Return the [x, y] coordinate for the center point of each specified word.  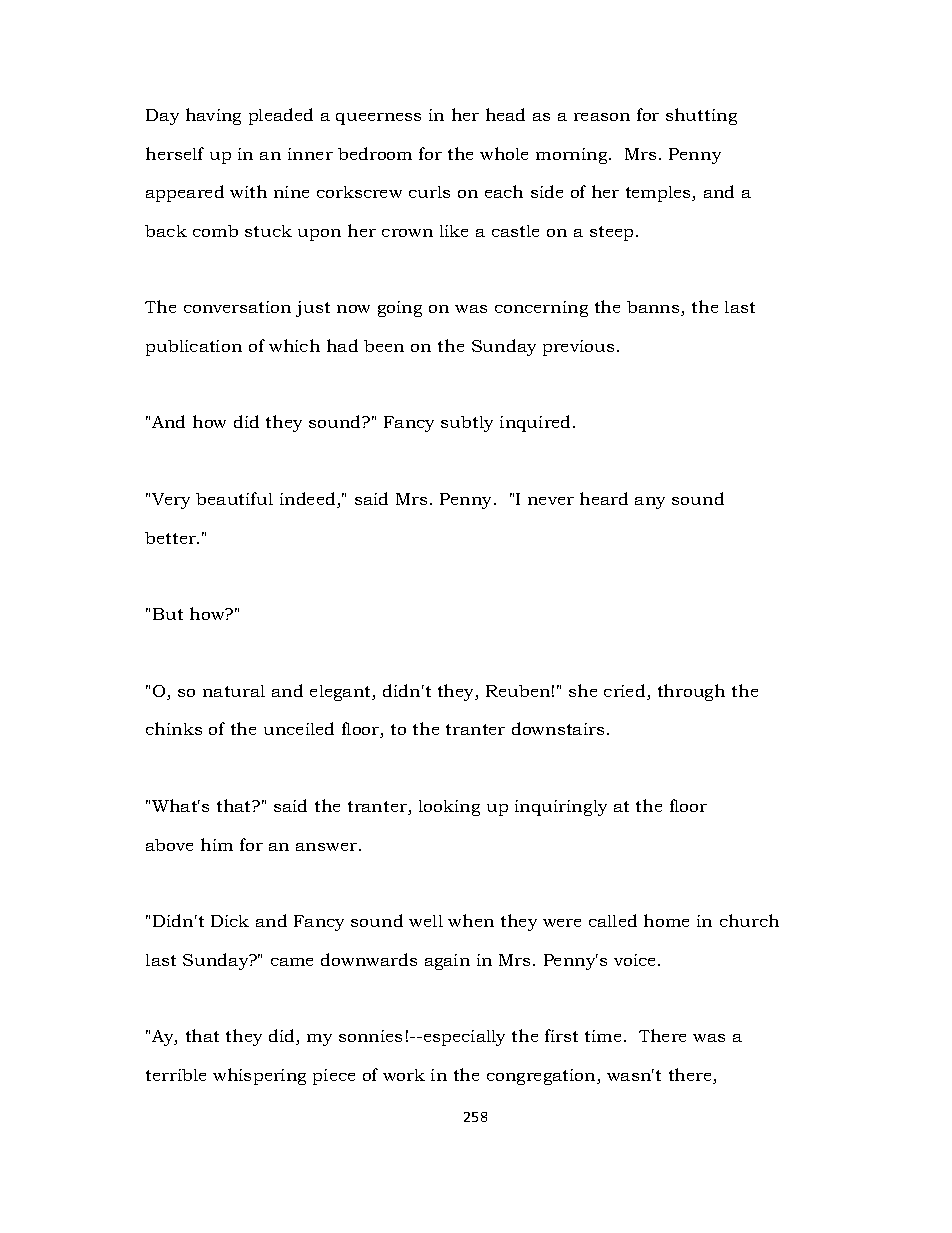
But [168, 614]
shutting [701, 116]
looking [449, 808]
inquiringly [561, 808]
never [551, 501]
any [650, 503]
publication [194, 348]
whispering [259, 1076]
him [217, 844]
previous [578, 348]
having [213, 116]
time [603, 1036]
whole [504, 153]
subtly [467, 424]
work [404, 1075]
